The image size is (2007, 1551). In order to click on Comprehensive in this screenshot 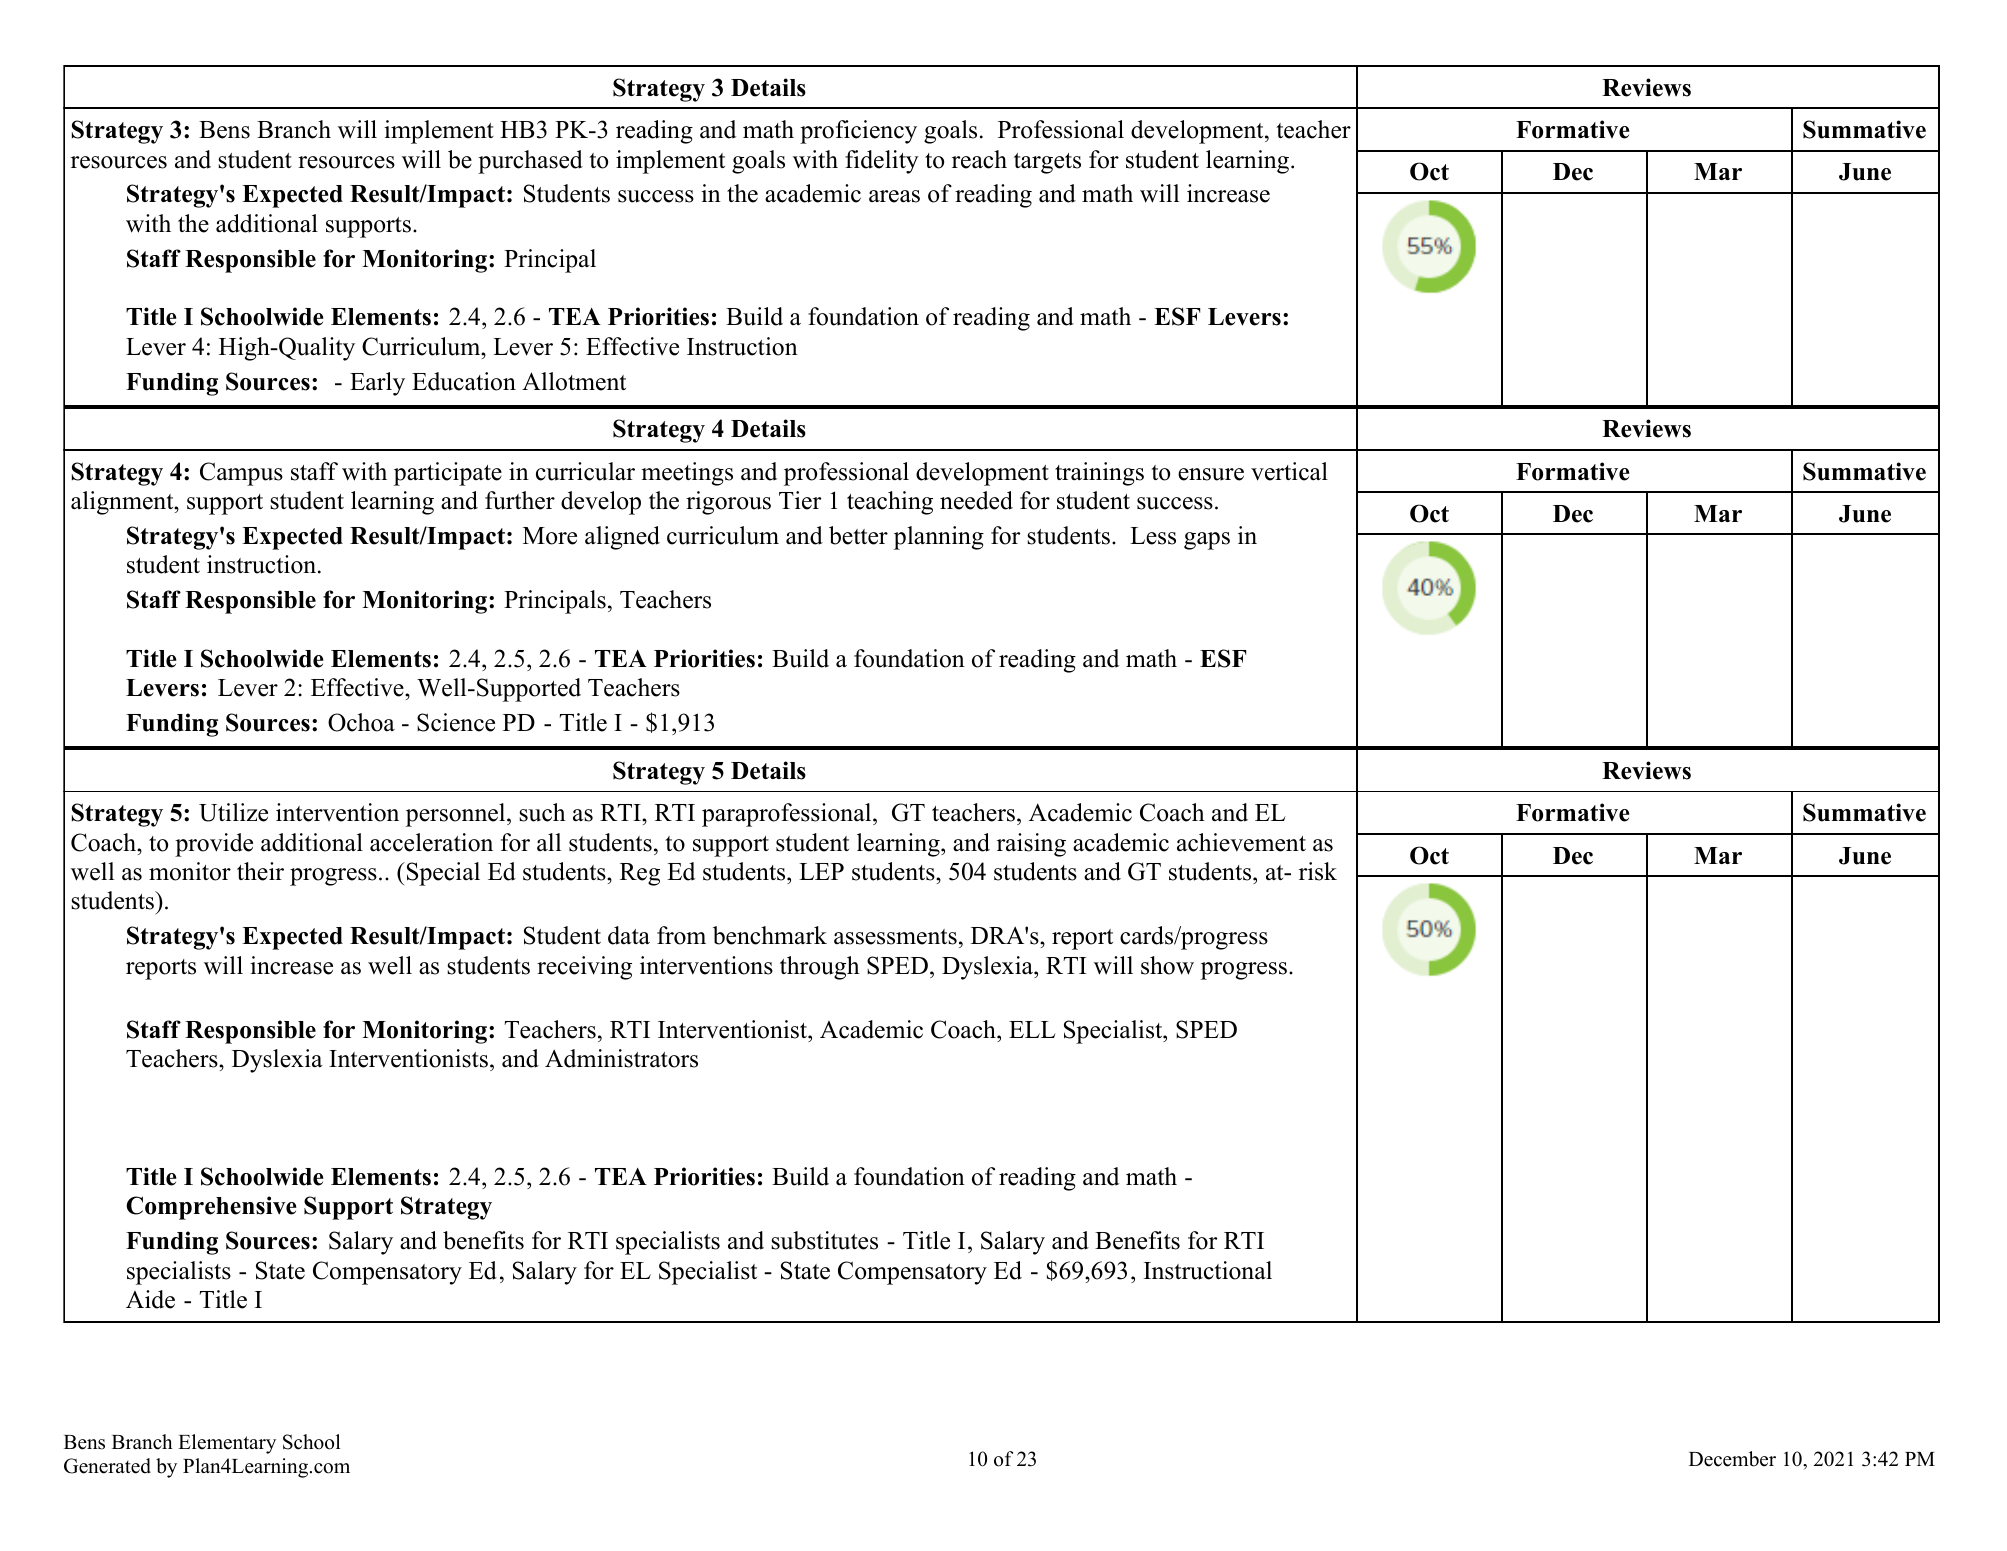, I will do `click(211, 1208)`.
